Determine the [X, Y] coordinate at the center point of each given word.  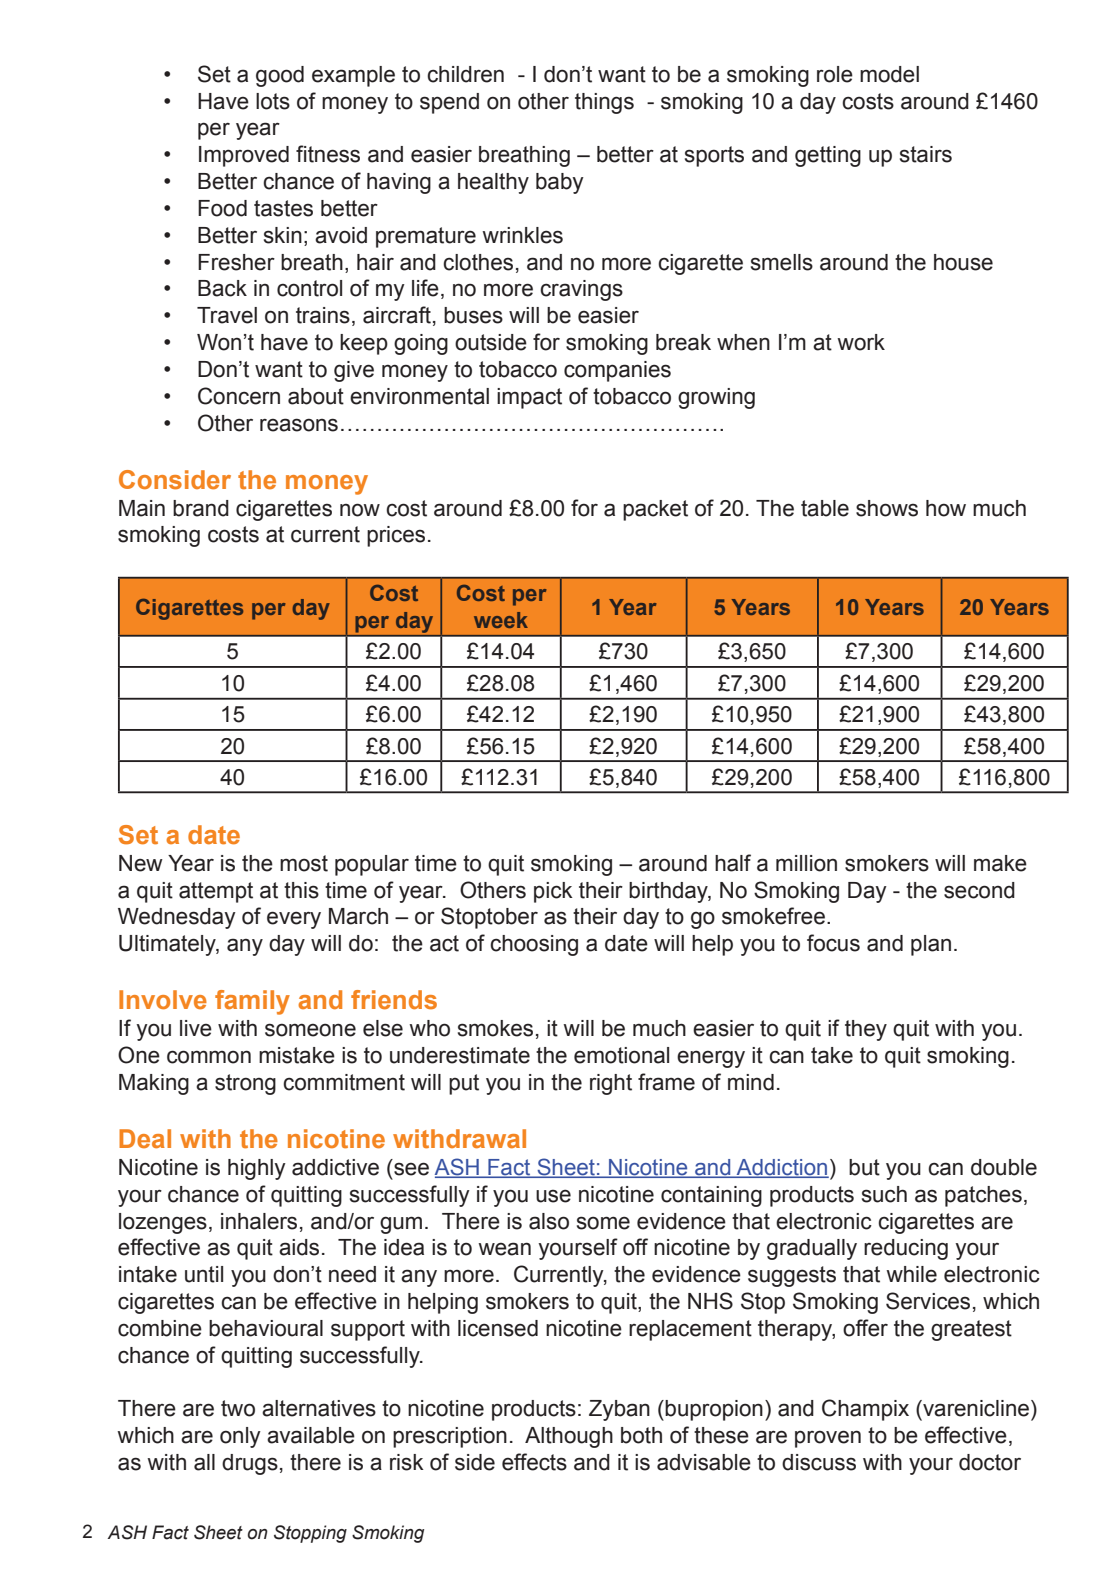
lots [273, 101]
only [240, 1437]
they [866, 1030]
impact [529, 398]
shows [887, 508]
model [889, 74]
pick [553, 892]
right [611, 1084]
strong [245, 1084]
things [604, 103]
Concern [239, 396]
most [304, 863]
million [806, 863]
